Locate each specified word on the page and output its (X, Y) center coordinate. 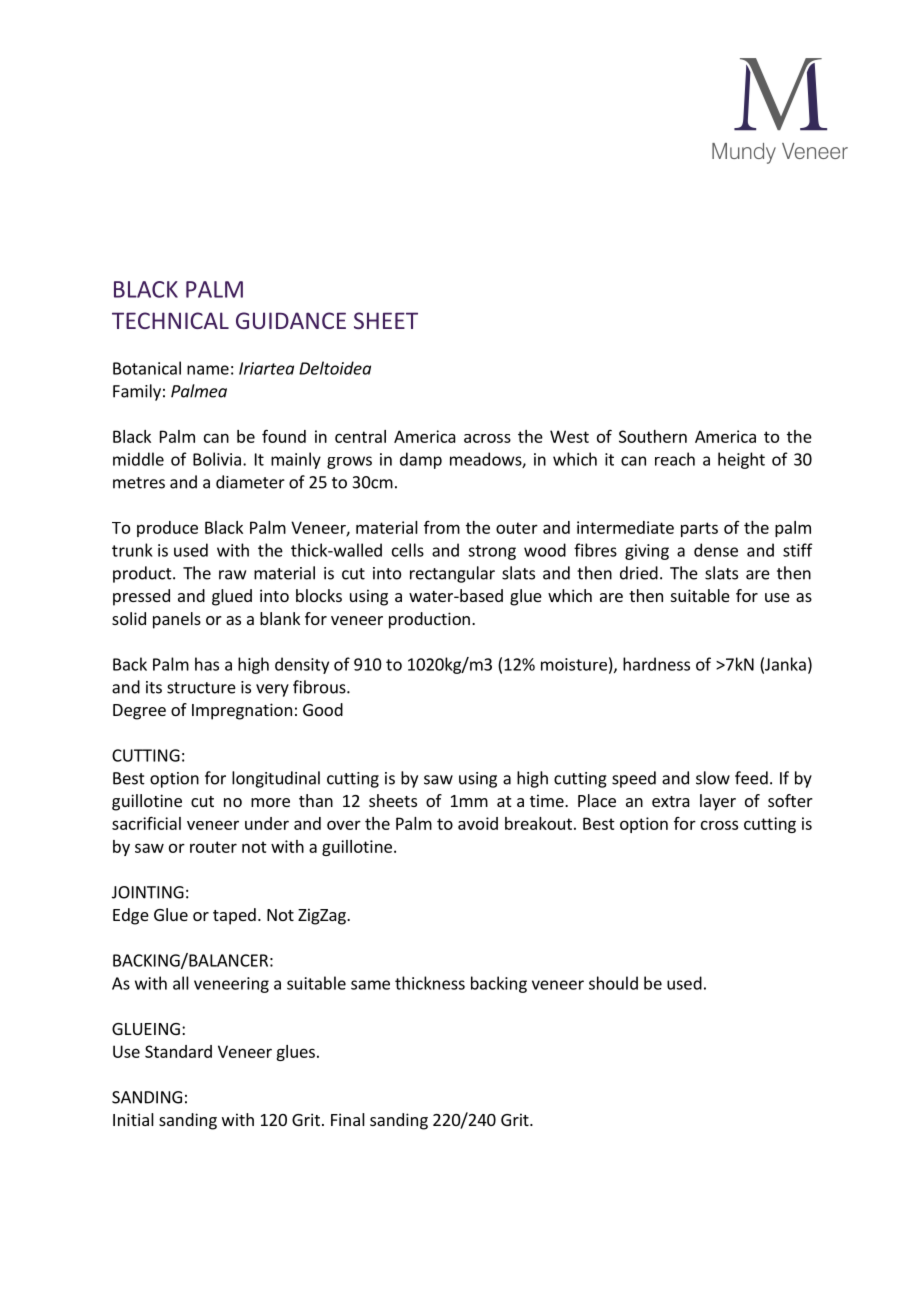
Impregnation (242, 711)
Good (323, 709)
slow (713, 778)
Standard (178, 1051)
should (613, 983)
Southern (653, 436)
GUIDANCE (291, 320)
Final (348, 1119)
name (208, 370)
